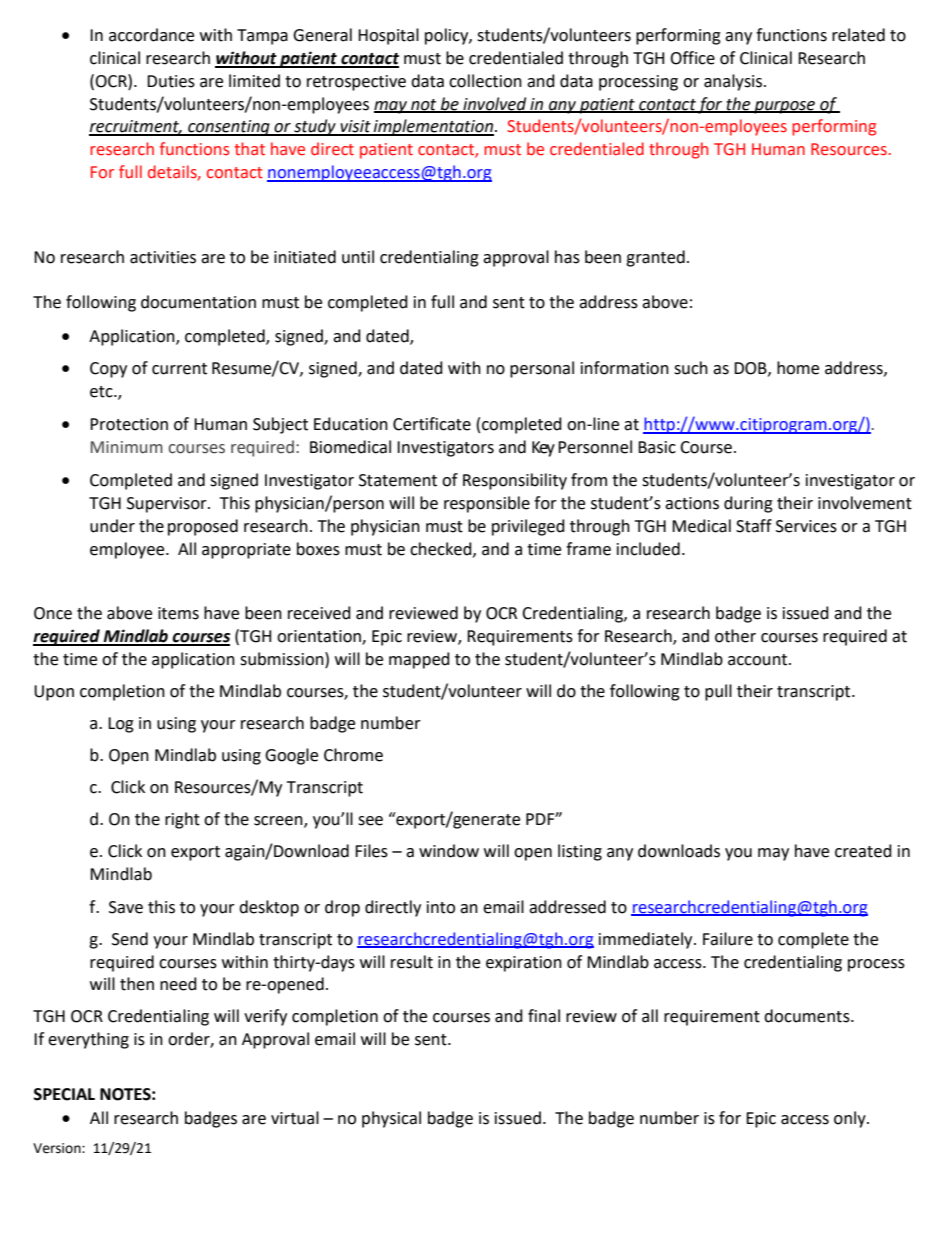 The width and height of the page is (952, 1233). What do you see at coordinates (64, 1094) in the page?
I see `SPECIAL` at bounding box center [64, 1094].
